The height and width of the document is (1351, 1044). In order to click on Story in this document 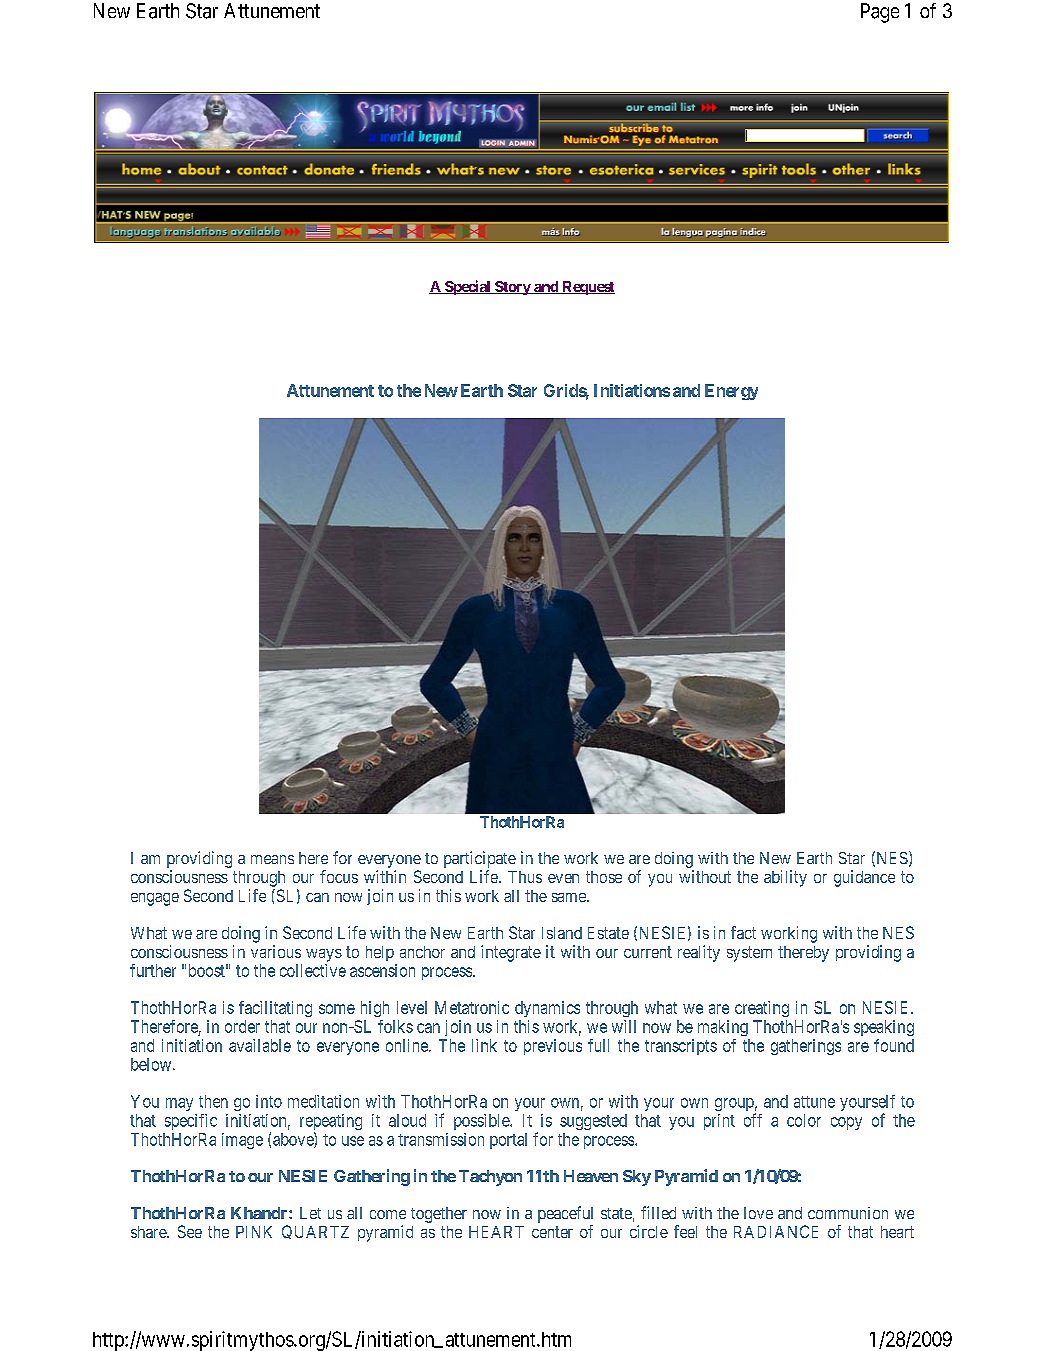, I will do `click(512, 288)`.
